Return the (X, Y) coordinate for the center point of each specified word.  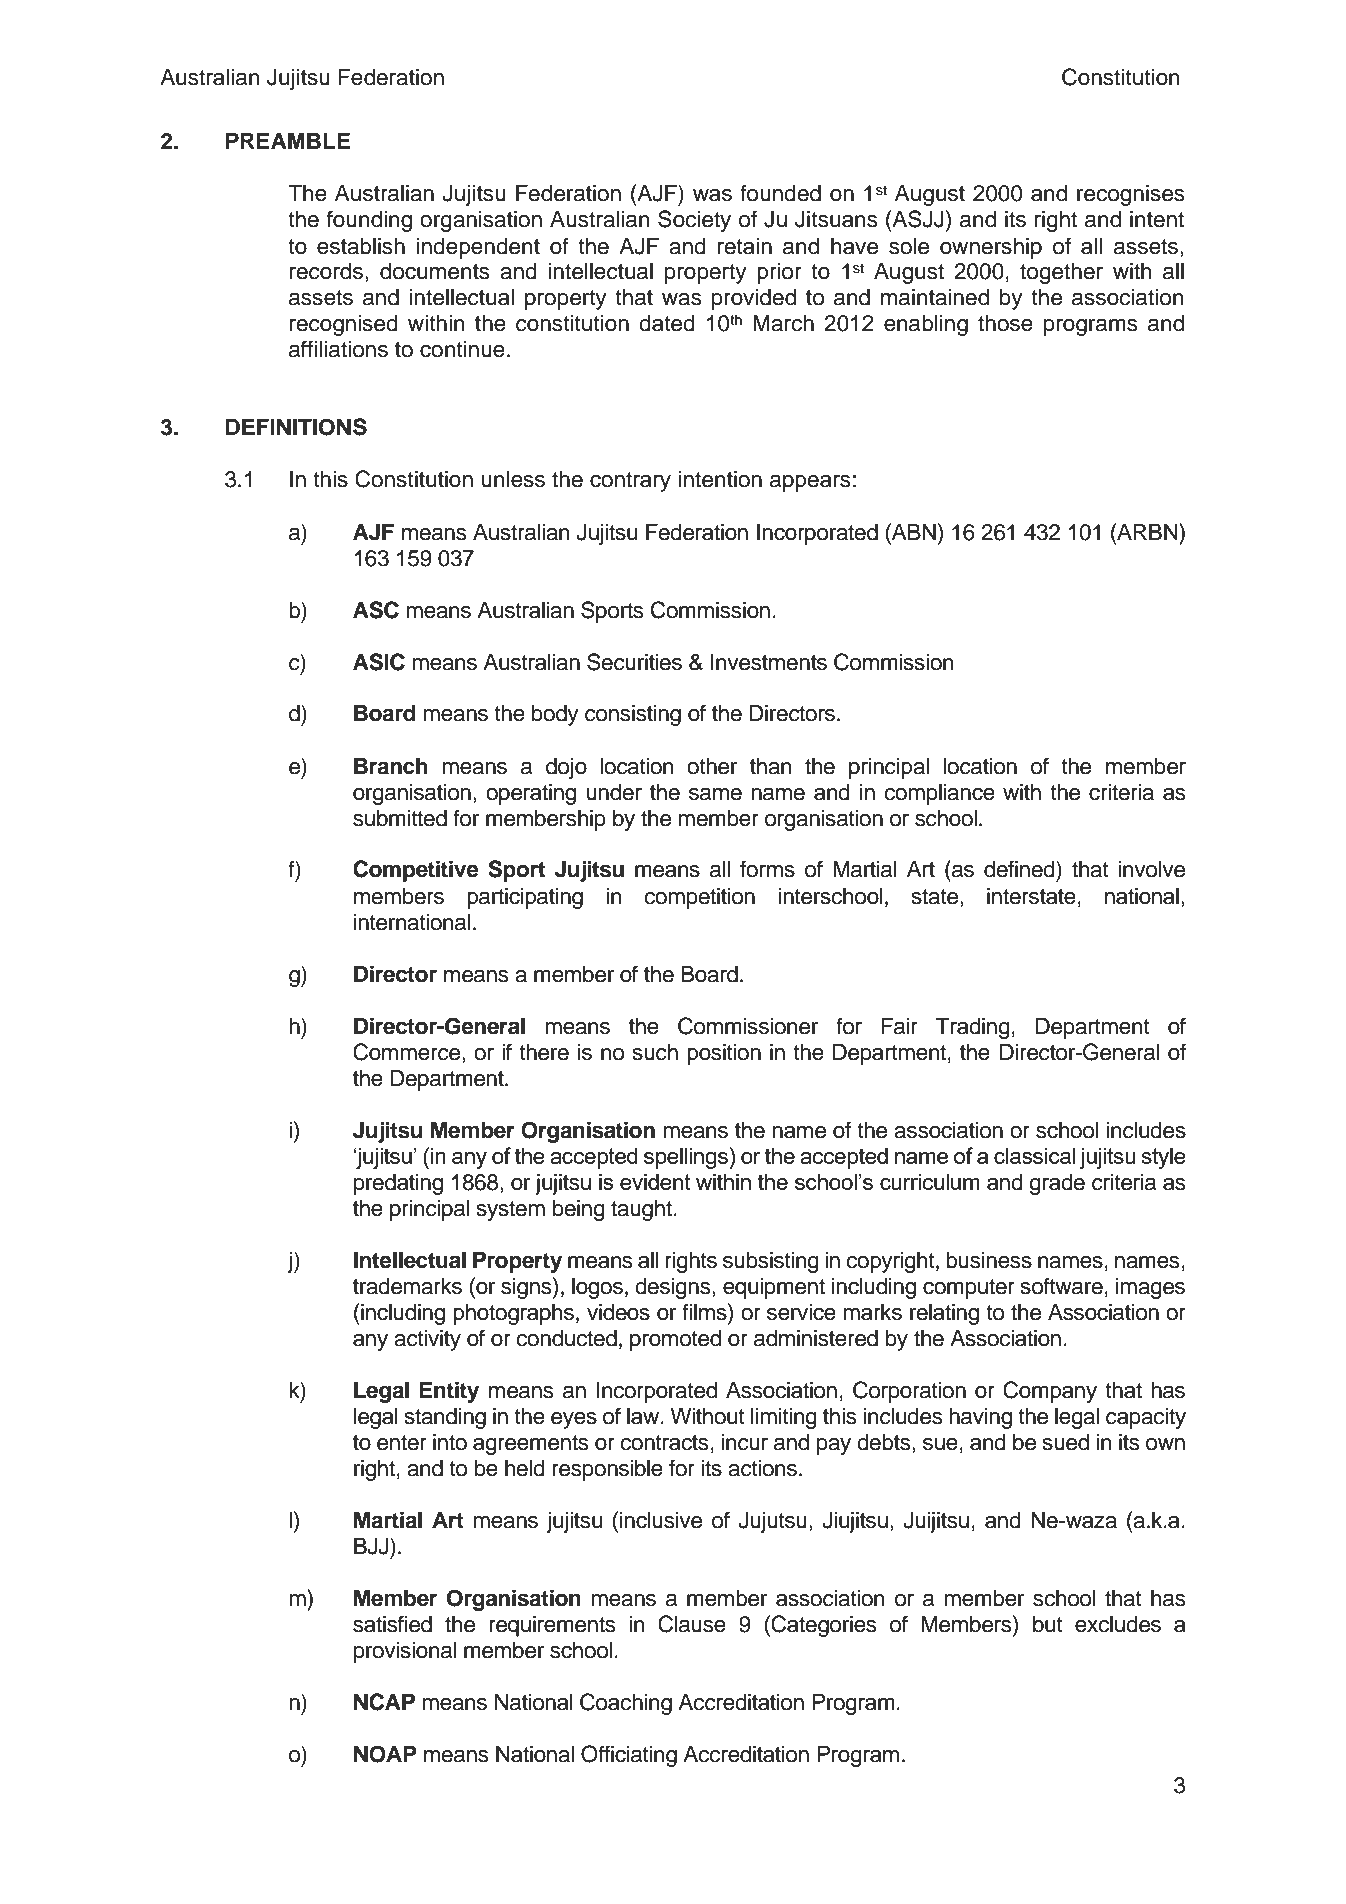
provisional (405, 1652)
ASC (376, 610)
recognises (1131, 195)
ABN (913, 531)
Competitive (416, 871)
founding (369, 221)
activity (427, 1340)
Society (694, 221)
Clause (692, 1624)
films (705, 1312)
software (1062, 1286)
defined (1020, 869)
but (1048, 1624)
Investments (769, 662)
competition (699, 898)
